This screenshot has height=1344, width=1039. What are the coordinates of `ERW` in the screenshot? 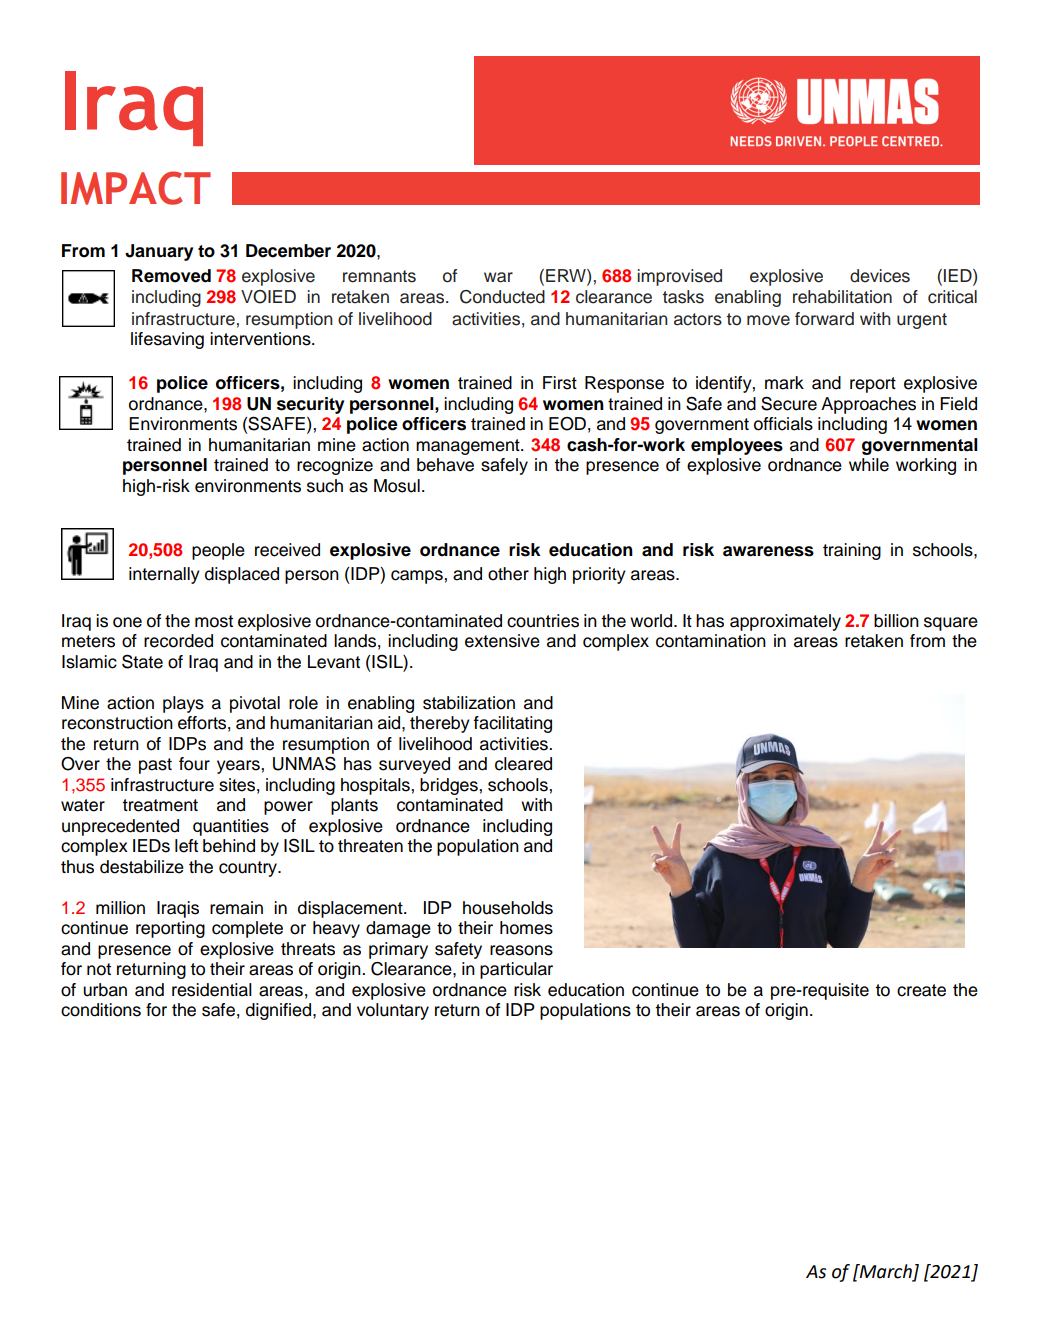 It's located at (567, 275).
